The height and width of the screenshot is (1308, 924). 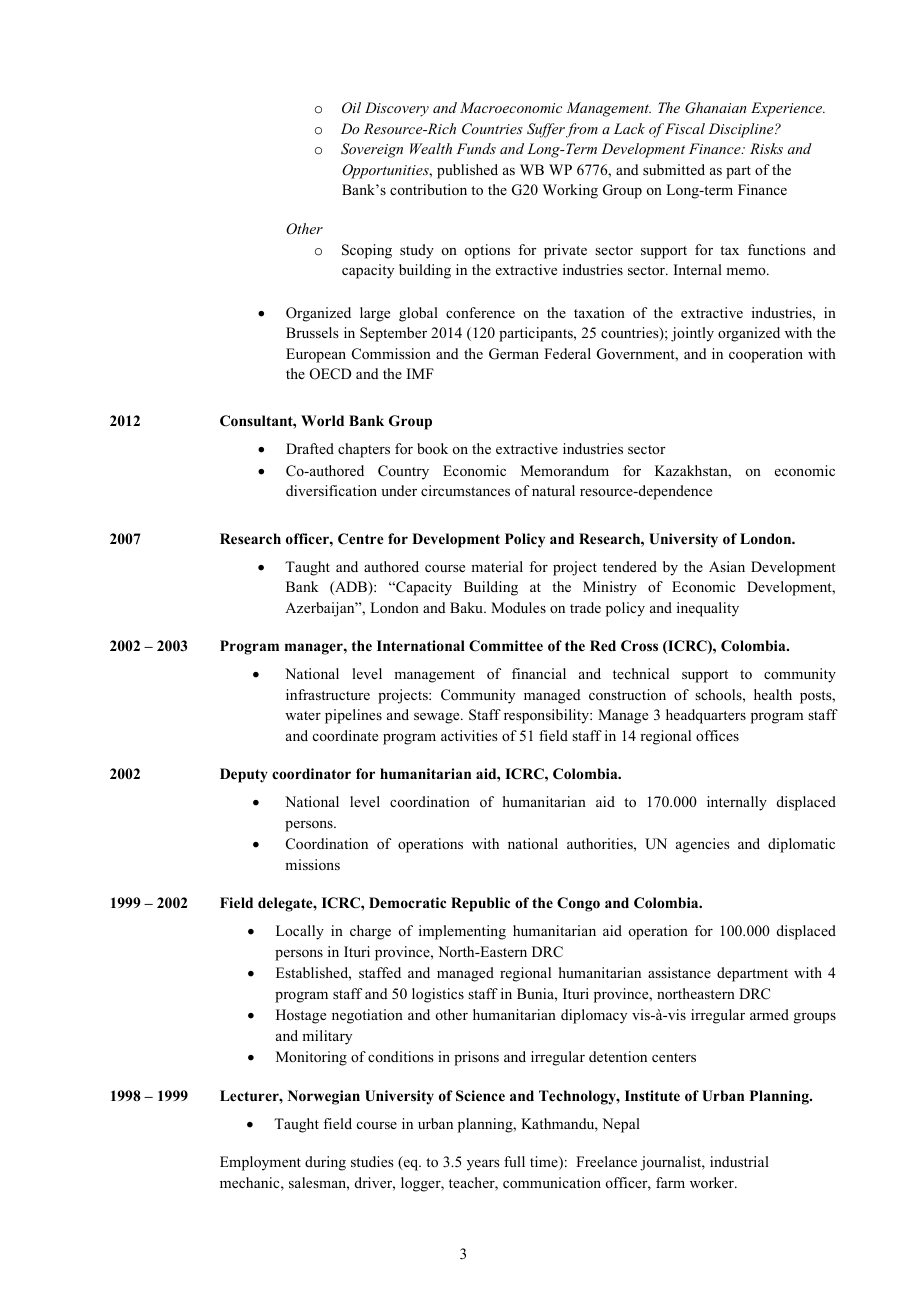 What do you see at coordinates (703, 845) in the screenshot?
I see `agencies` at bounding box center [703, 845].
